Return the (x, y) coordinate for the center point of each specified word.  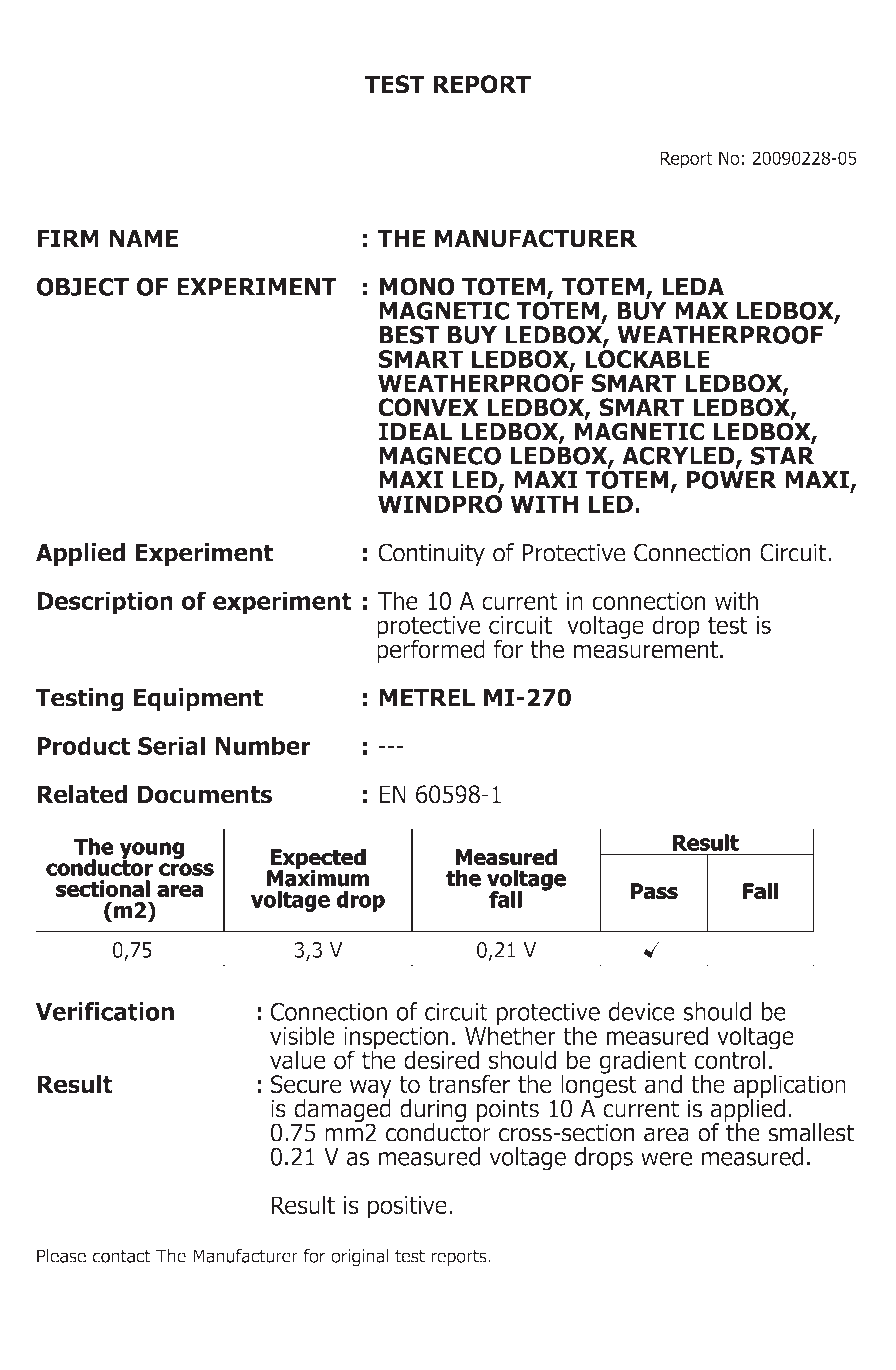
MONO (417, 286)
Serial (171, 745)
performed (431, 650)
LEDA (693, 287)
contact (122, 1256)
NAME (143, 238)
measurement (646, 650)
